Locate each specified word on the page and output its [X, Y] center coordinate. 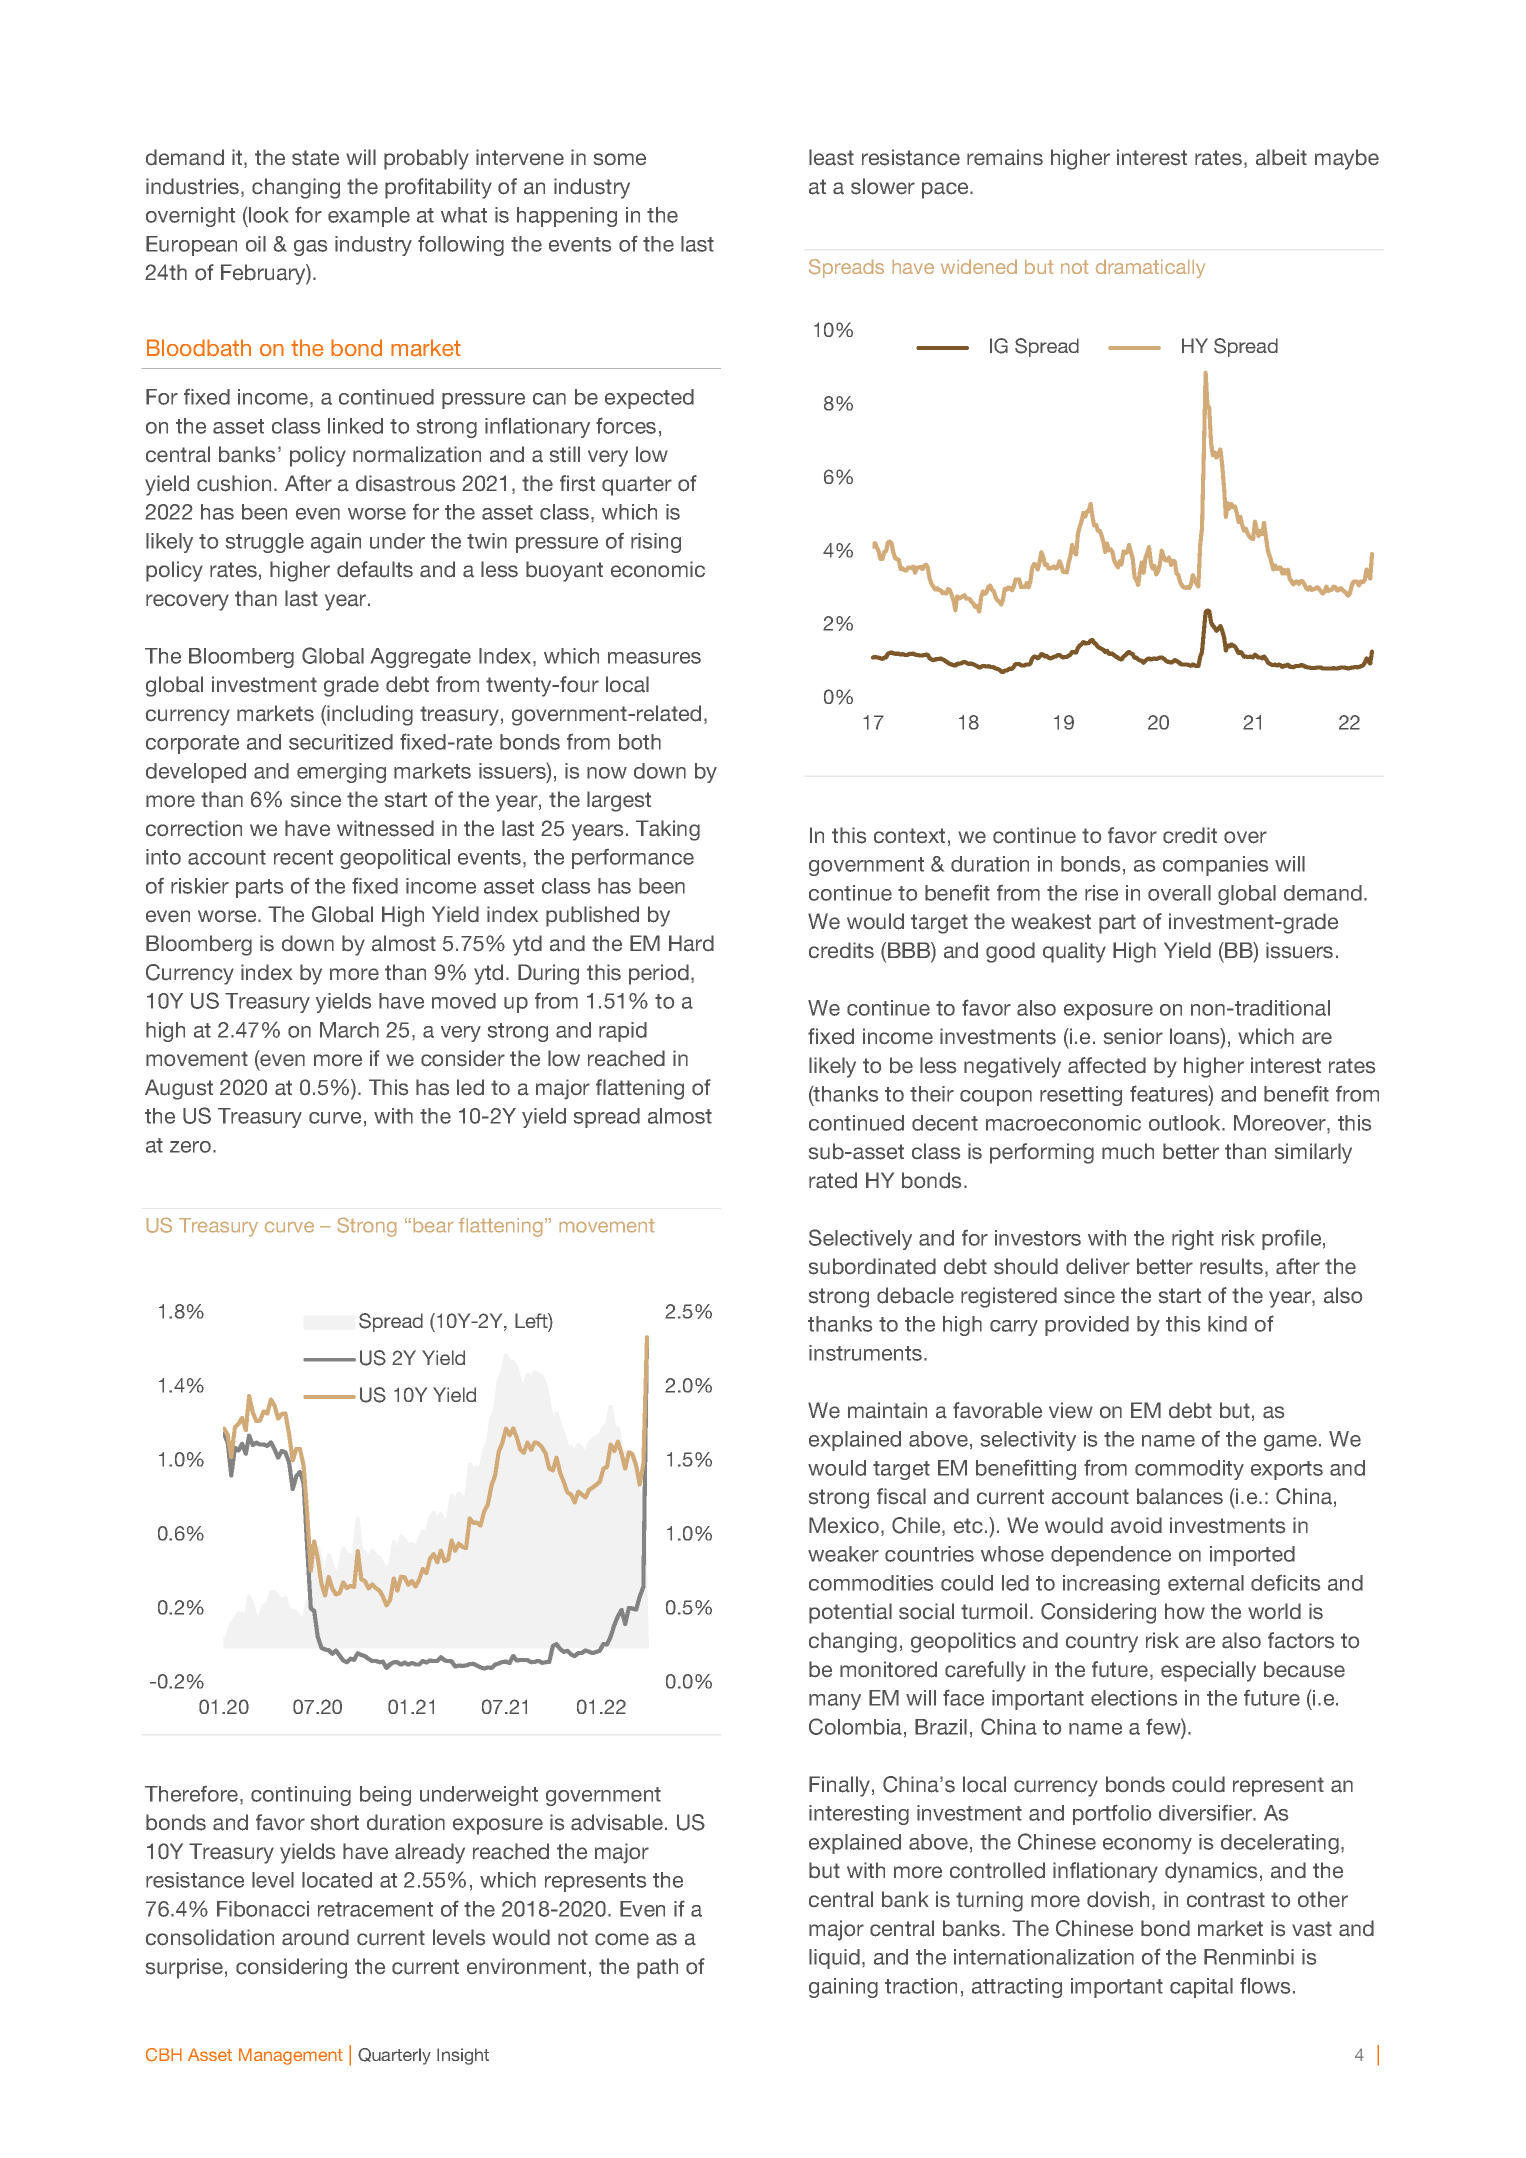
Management [291, 2056]
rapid [623, 1032]
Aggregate [421, 658]
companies [1215, 866]
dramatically [1150, 269]
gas [310, 248]
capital [1201, 1988]
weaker [843, 1554]
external [1206, 1583]
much [1128, 1151]
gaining [843, 1988]
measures [654, 658]
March [349, 1030]
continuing [301, 1796]
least [831, 157]
